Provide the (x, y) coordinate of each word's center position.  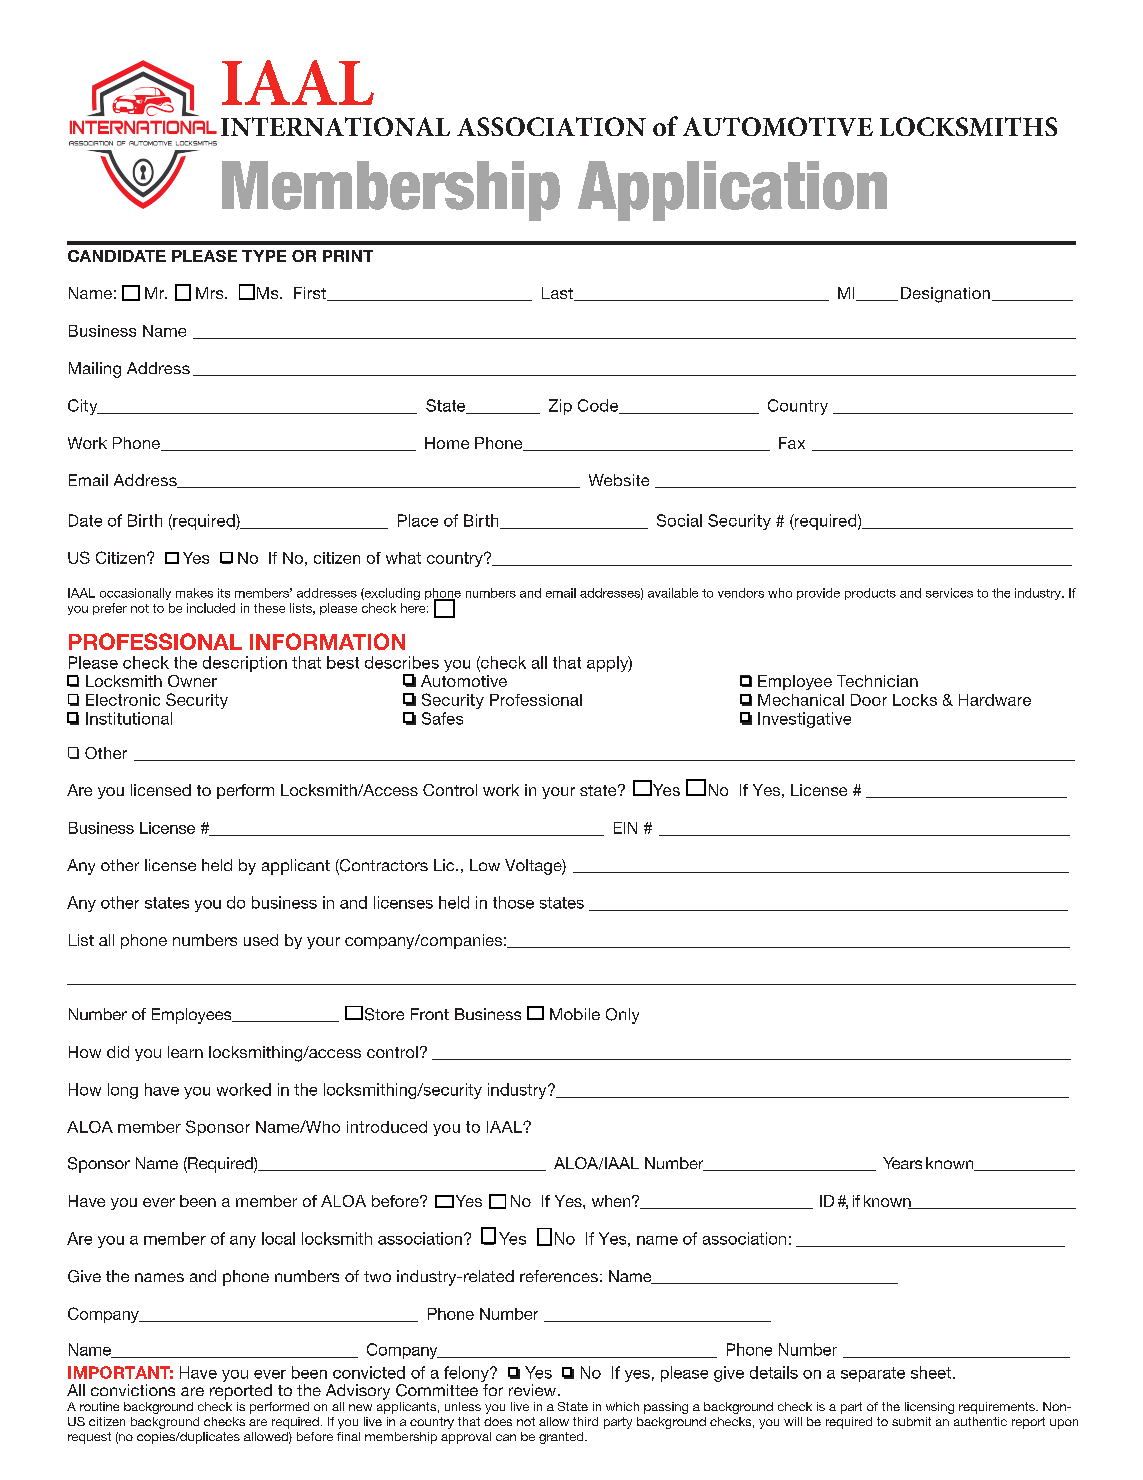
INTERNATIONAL (335, 126)
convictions (133, 1390)
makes (194, 593)
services (949, 593)
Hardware (995, 700)
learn (185, 1052)
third (585, 1421)
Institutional (129, 718)
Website (619, 480)
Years (902, 1163)
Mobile (575, 1014)
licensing (929, 1408)
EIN (625, 828)
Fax (792, 443)
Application (732, 191)
